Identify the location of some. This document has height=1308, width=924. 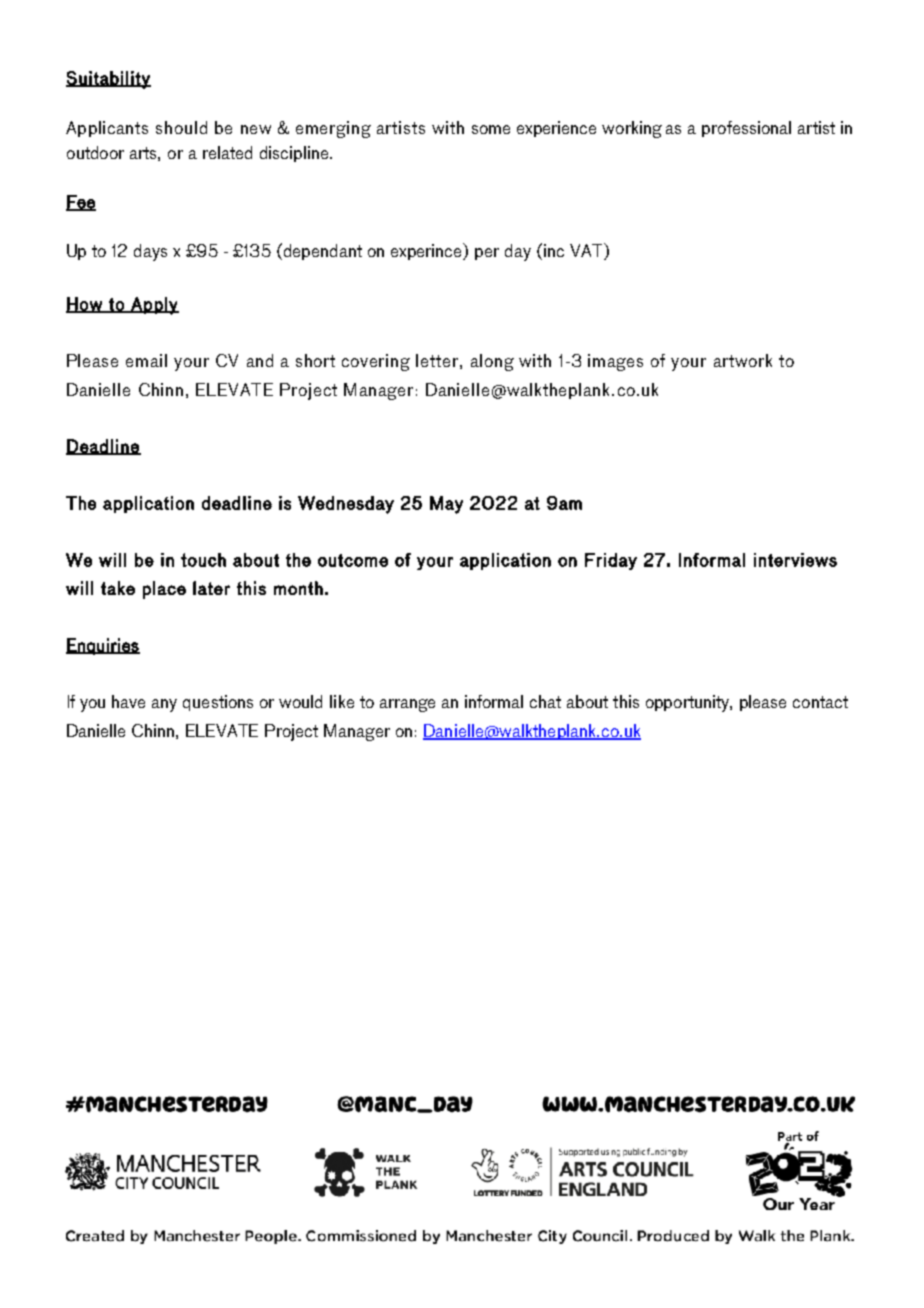
(491, 129).
